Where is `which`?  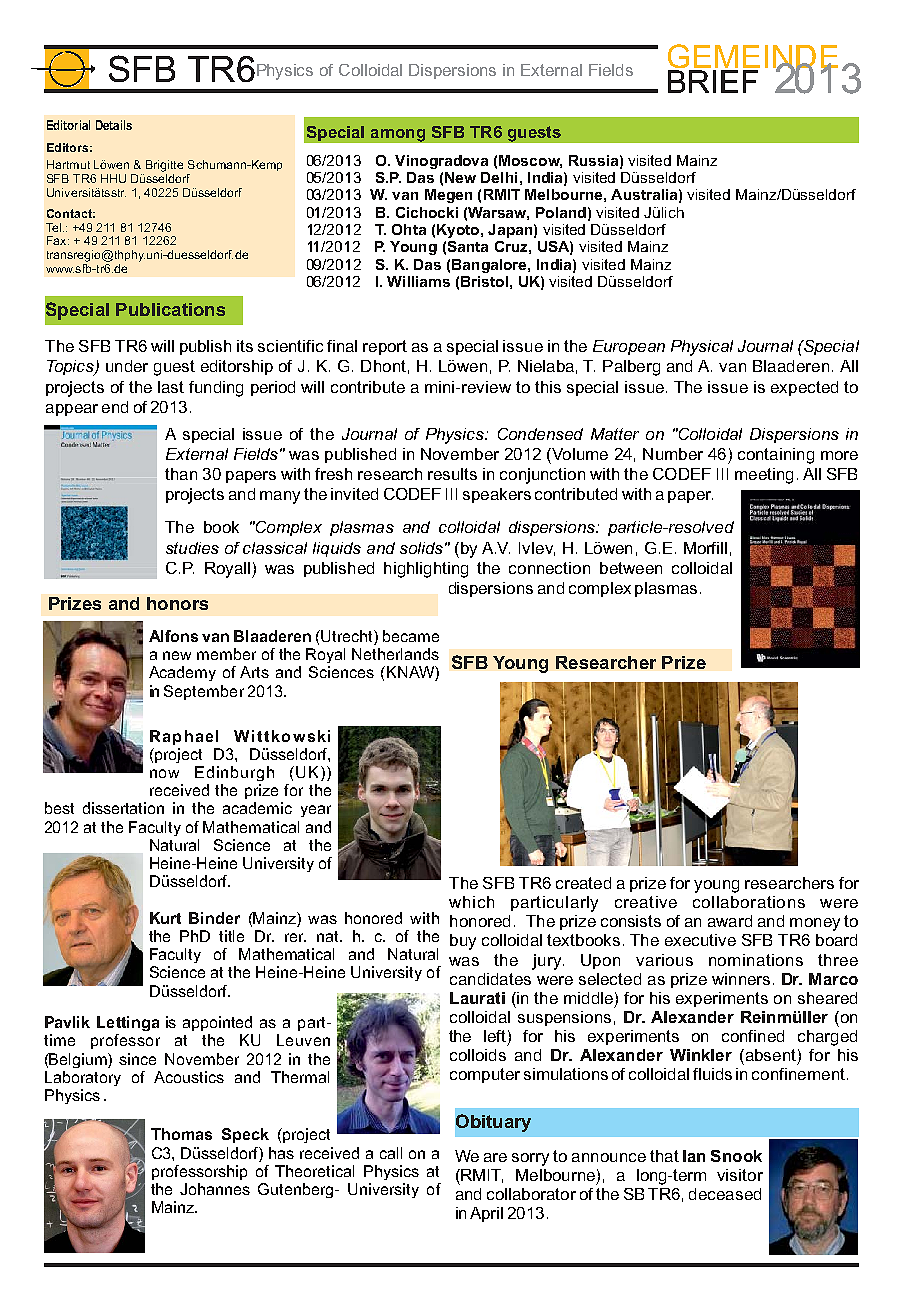
which is located at coordinates (471, 902).
